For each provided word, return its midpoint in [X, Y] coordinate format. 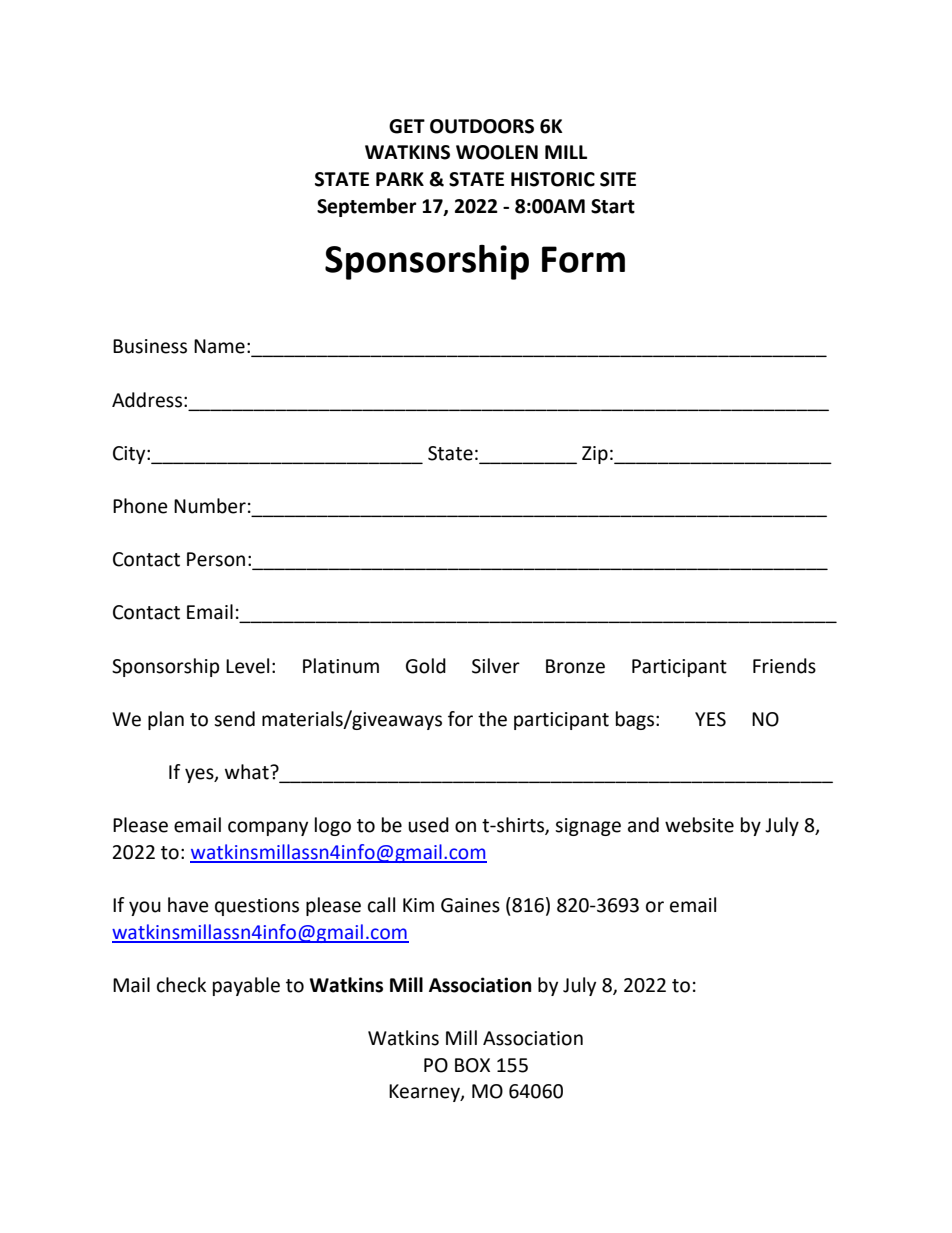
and [643, 825]
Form [583, 259]
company [268, 828]
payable [246, 986]
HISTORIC [553, 179]
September [367, 207]
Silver [496, 666]
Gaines [470, 905]
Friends [784, 666]
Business [150, 346]
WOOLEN [497, 152]
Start [613, 206]
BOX [472, 1065]
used [428, 825]
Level [247, 666]
